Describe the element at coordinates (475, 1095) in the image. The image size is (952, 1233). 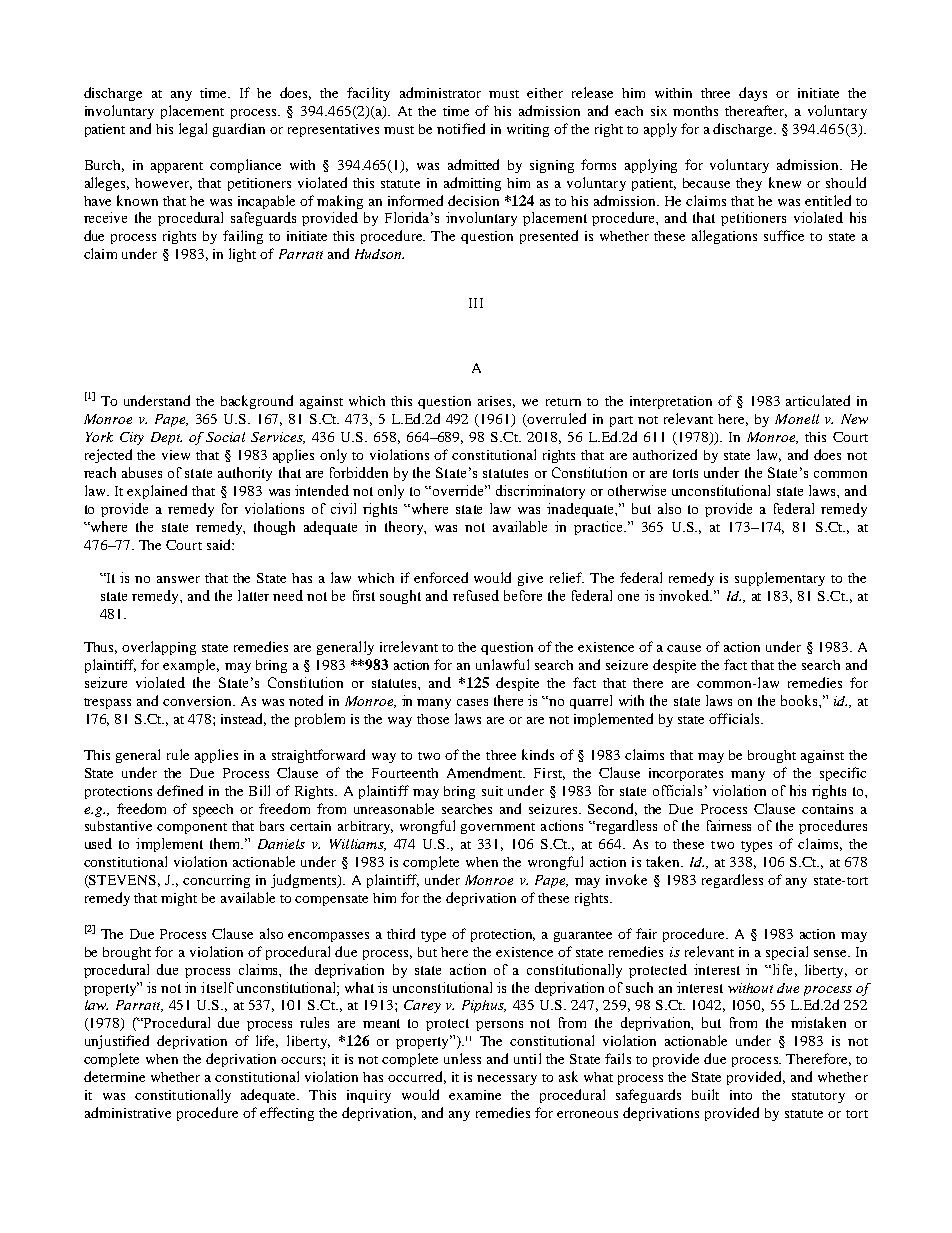
I see `examine` at that location.
